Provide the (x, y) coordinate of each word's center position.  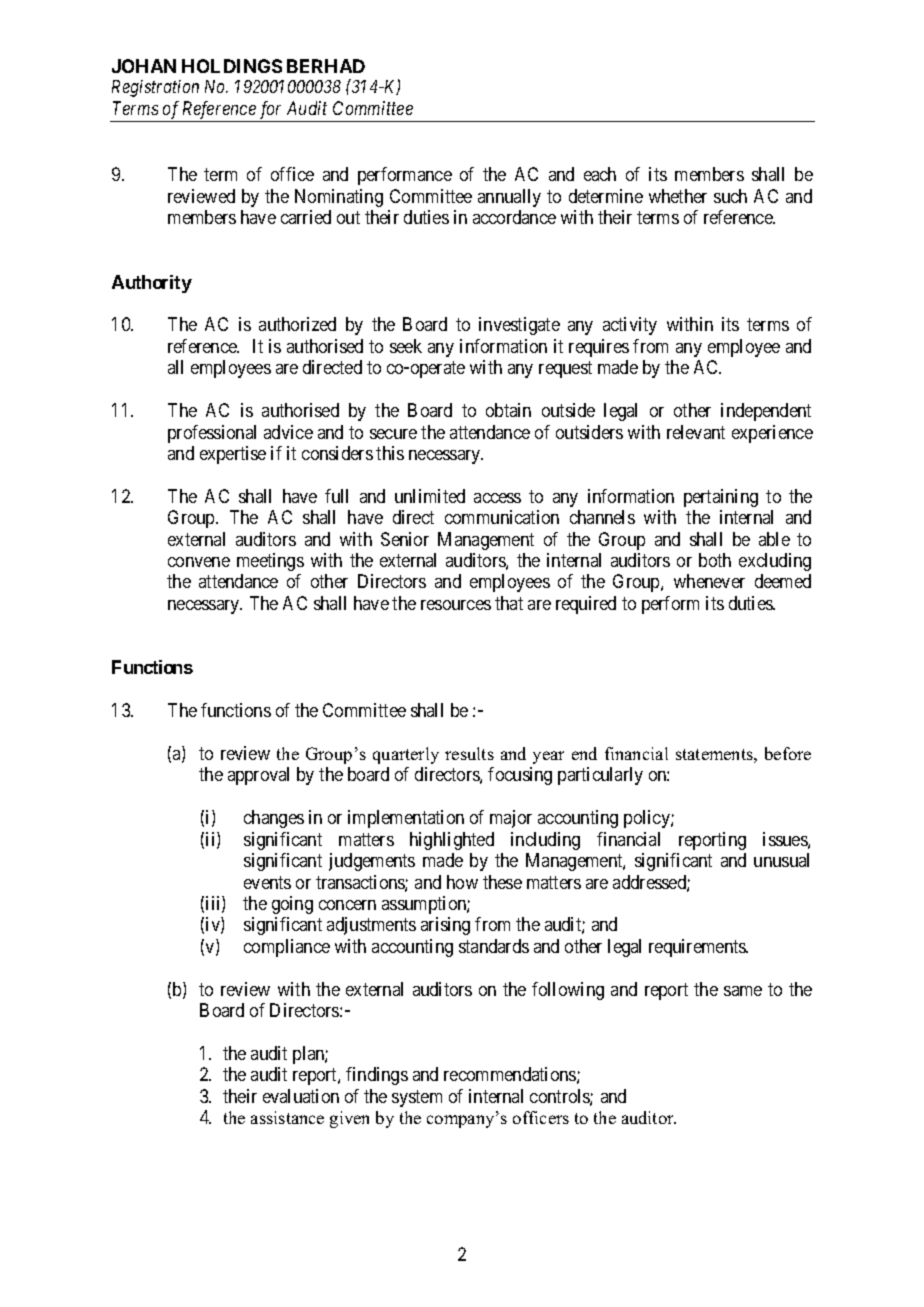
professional (212, 434)
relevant (696, 432)
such (730, 196)
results (469, 753)
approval (258, 776)
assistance (287, 1117)
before (788, 753)
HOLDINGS (232, 66)
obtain (508, 410)
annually (509, 198)
